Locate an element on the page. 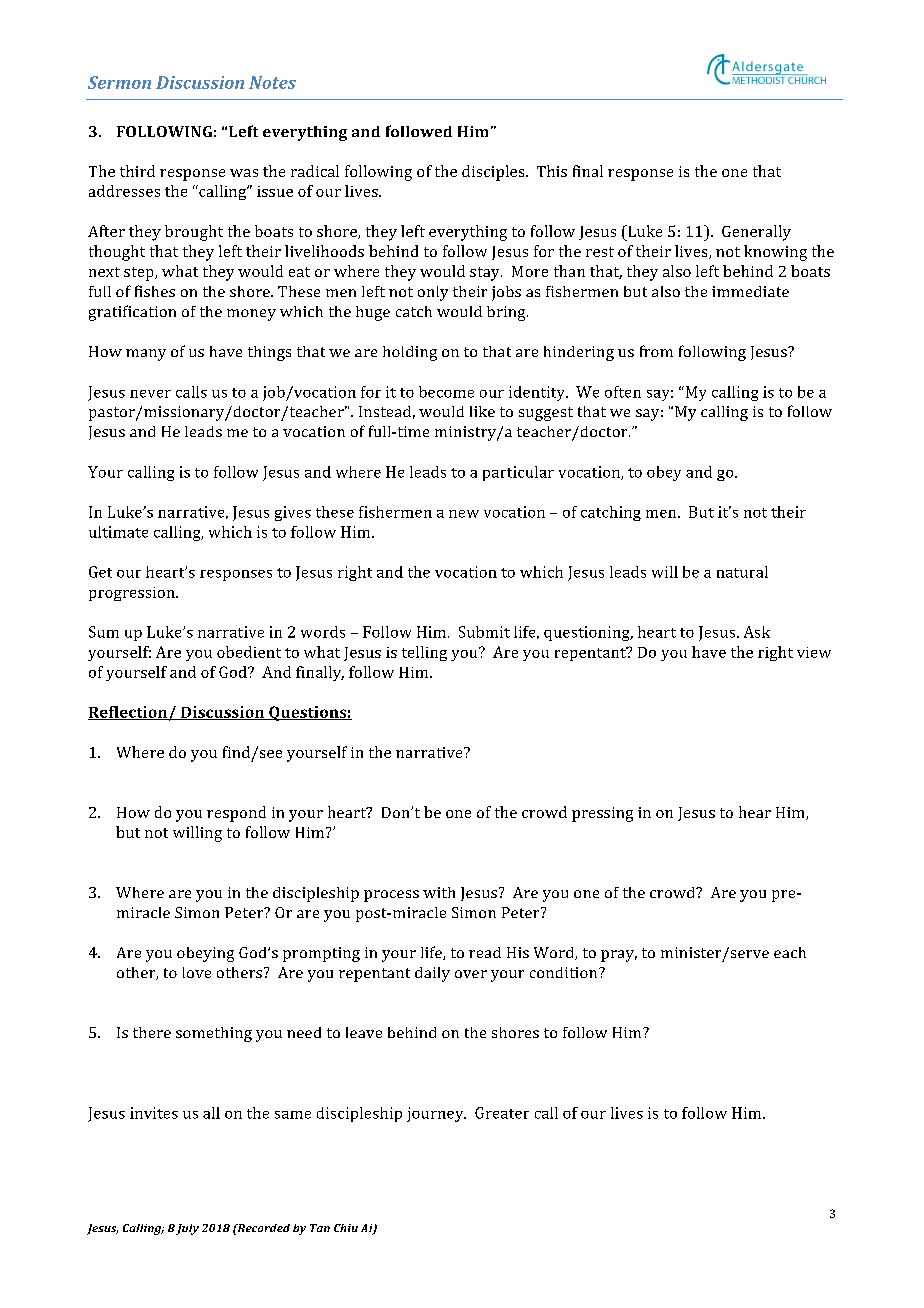 This page has height=1308, width=924. This is located at coordinates (552, 171).
